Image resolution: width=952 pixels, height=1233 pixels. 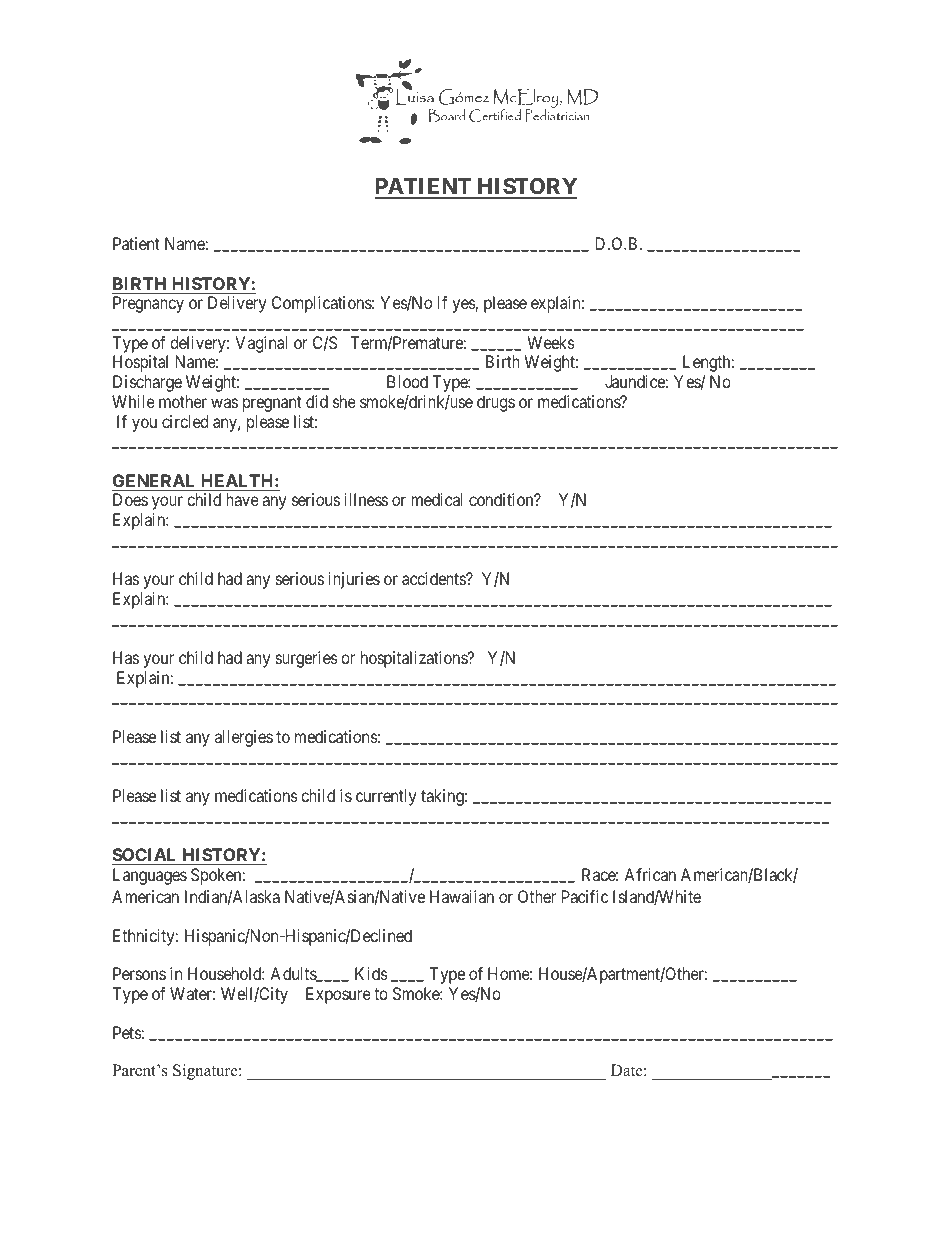 What do you see at coordinates (127, 1032) in the page?
I see `Pets` at bounding box center [127, 1032].
